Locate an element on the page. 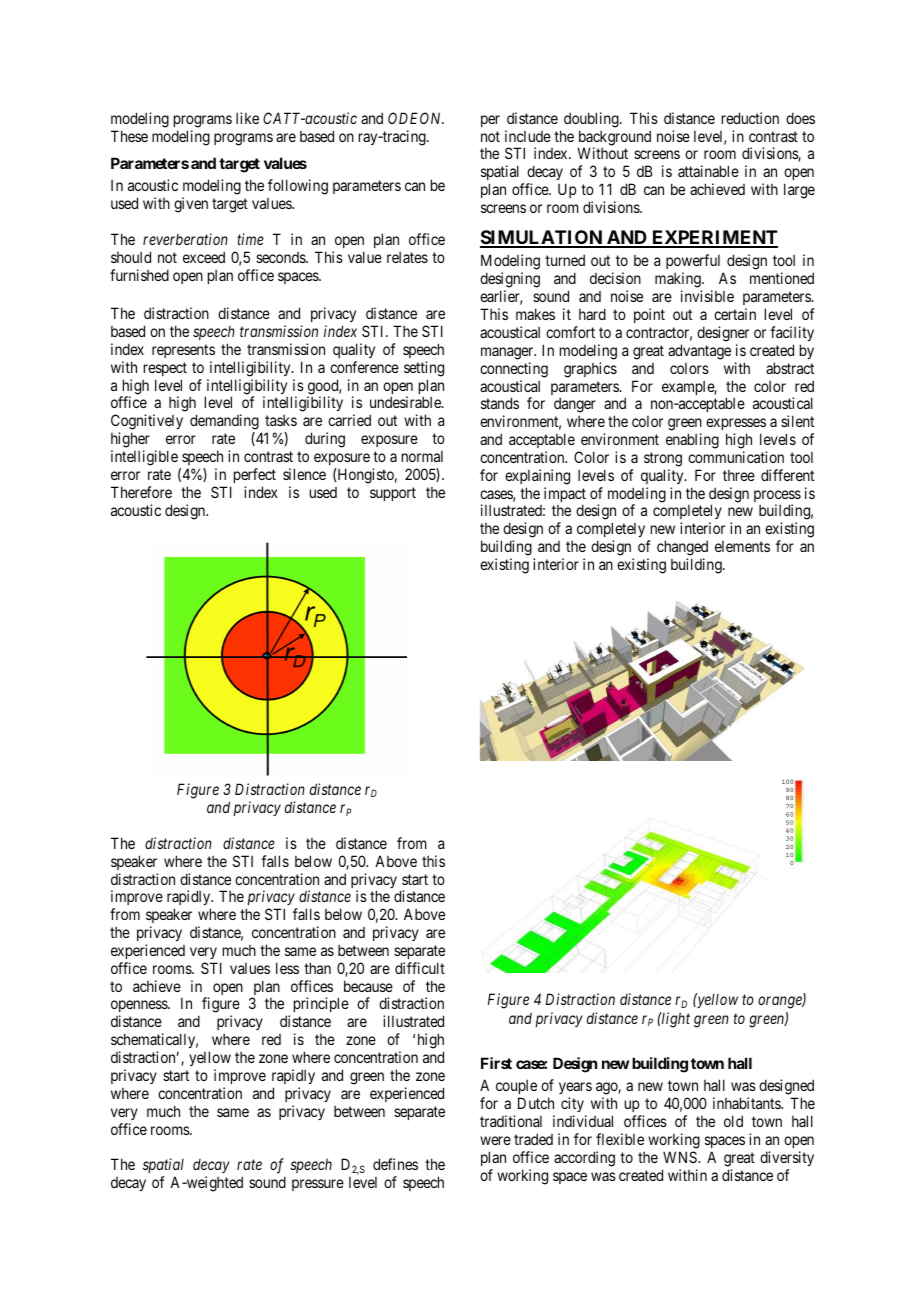 This image has width=924, height=1308. attainable is located at coordinates (708, 171).
